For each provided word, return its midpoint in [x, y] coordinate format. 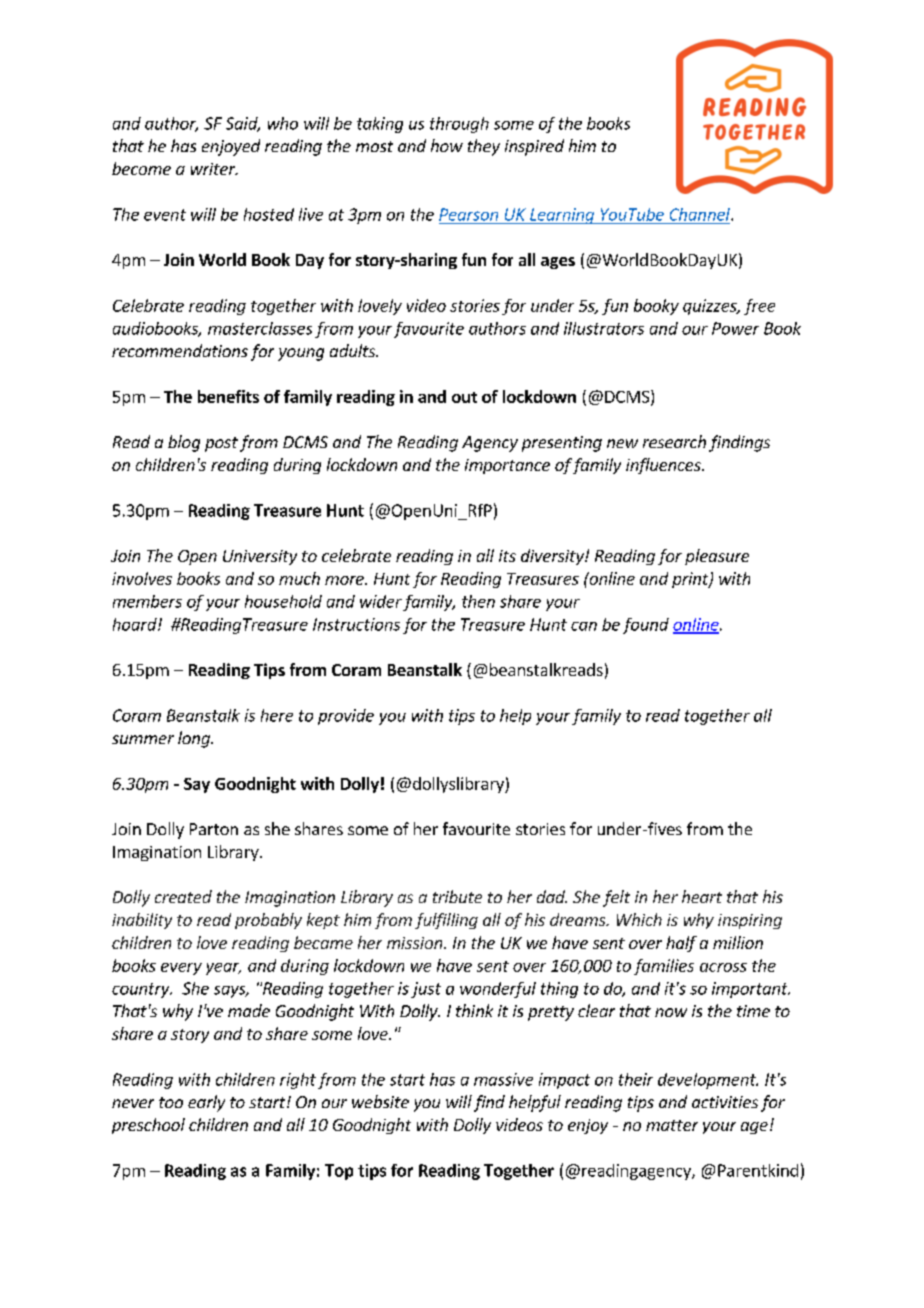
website [380, 1101]
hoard [136, 624]
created [183, 896]
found [646, 626]
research [674, 441]
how [447, 145]
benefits [228, 396]
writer [214, 169]
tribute [457, 896]
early [206, 1103]
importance [507, 466]
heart [702, 896]
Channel [701, 214]
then [478, 601]
